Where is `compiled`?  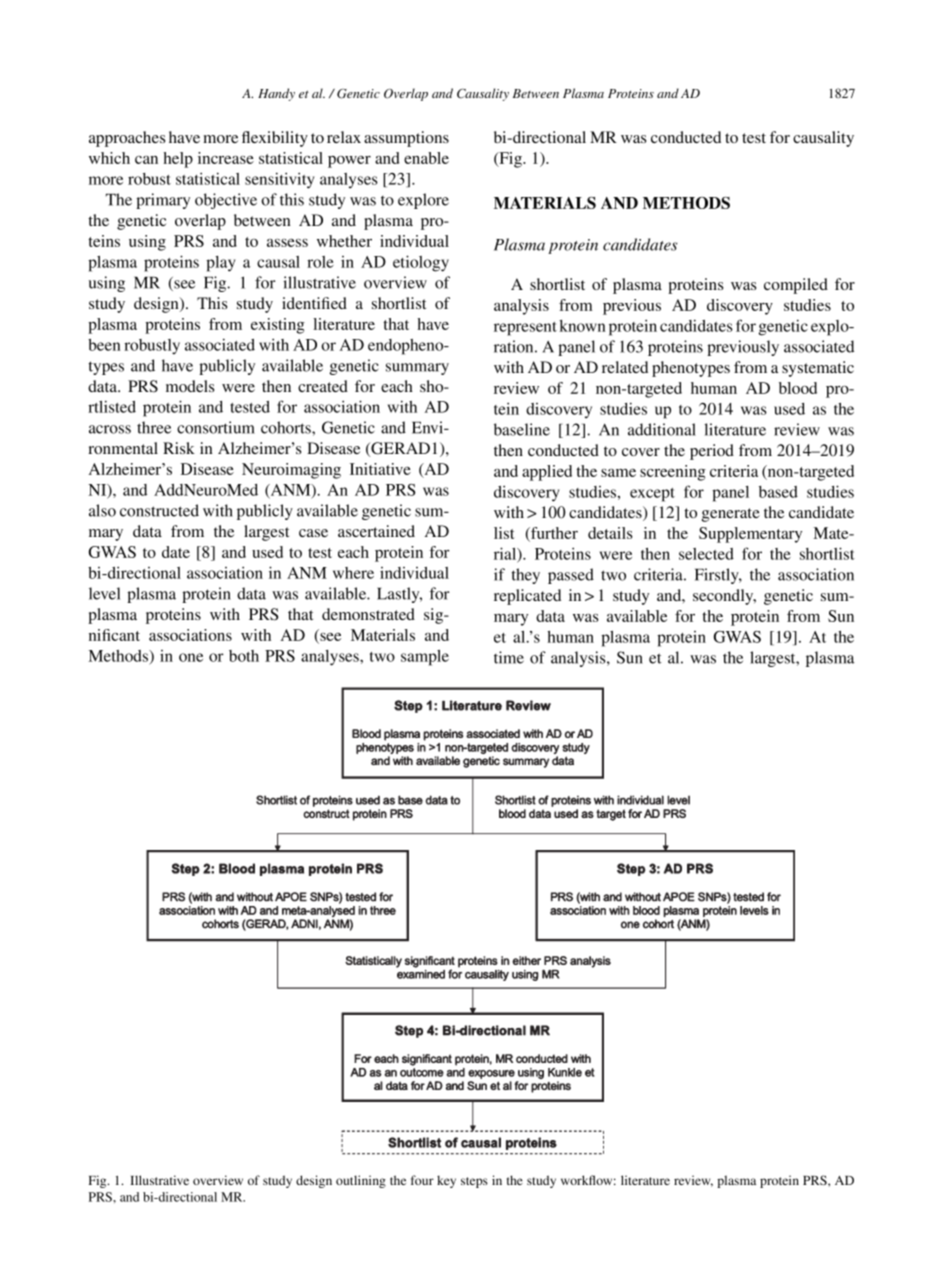 compiled is located at coordinates (796, 286).
